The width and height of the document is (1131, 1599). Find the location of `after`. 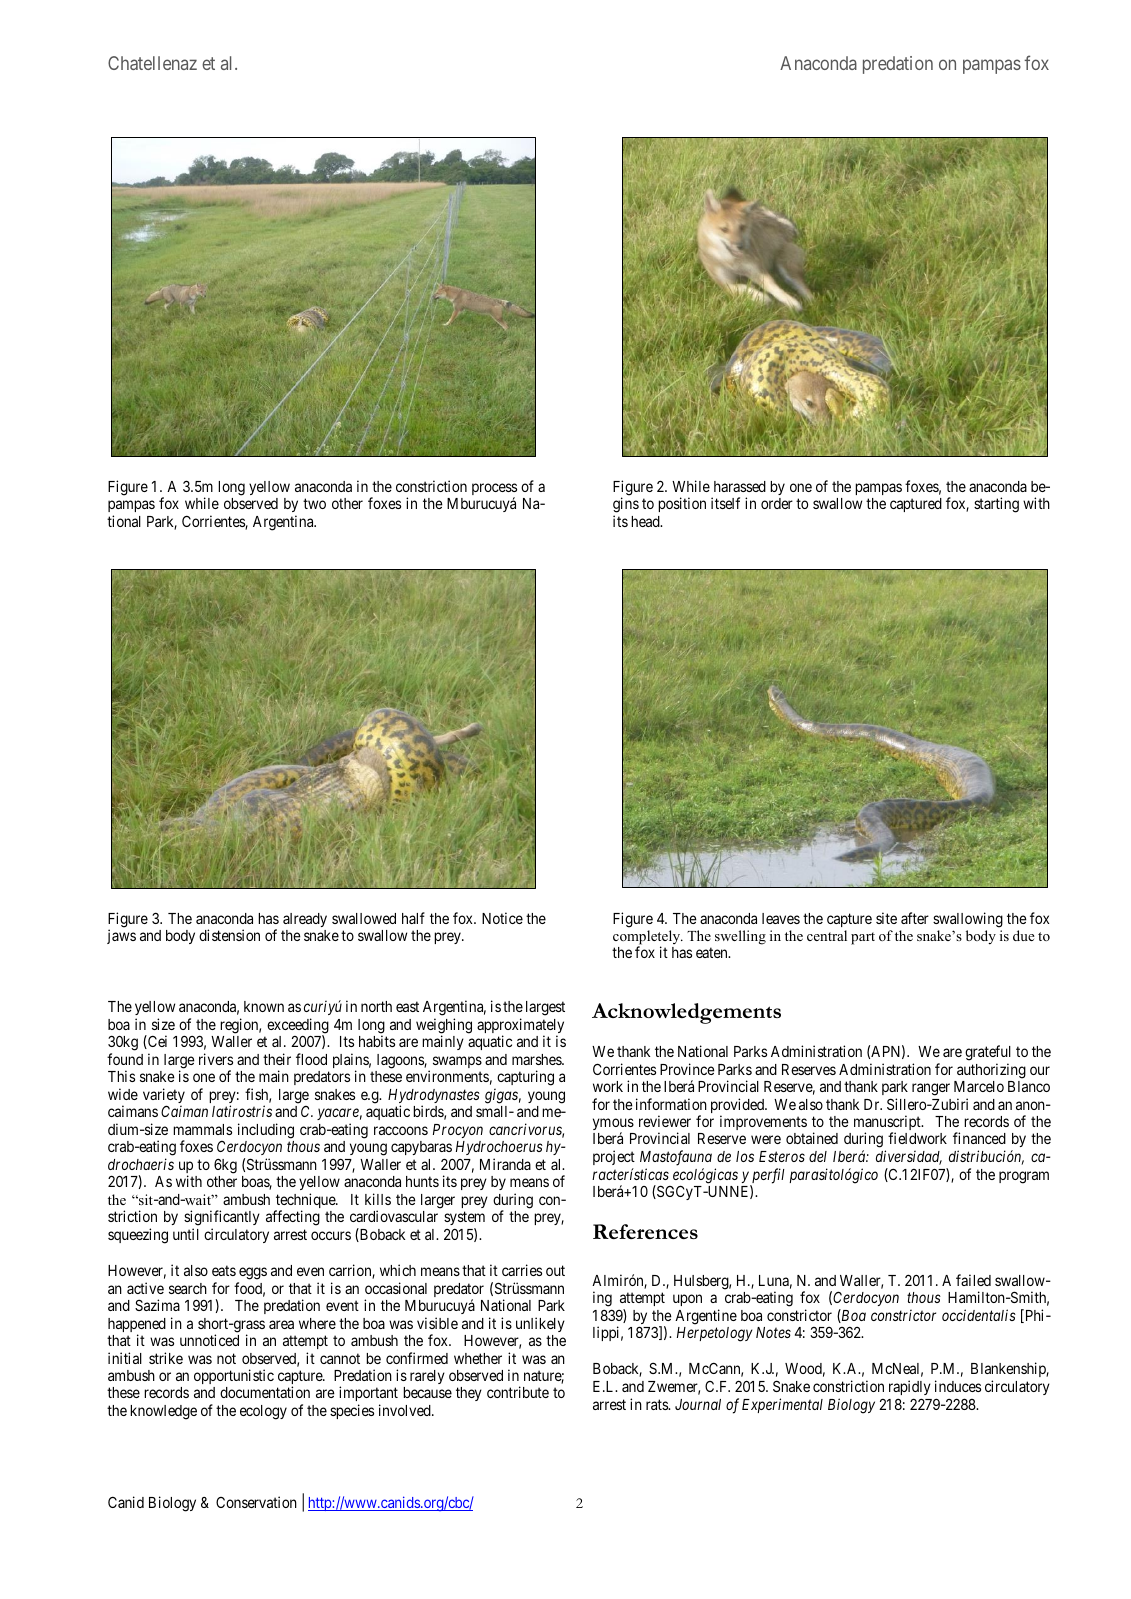

after is located at coordinates (915, 918).
